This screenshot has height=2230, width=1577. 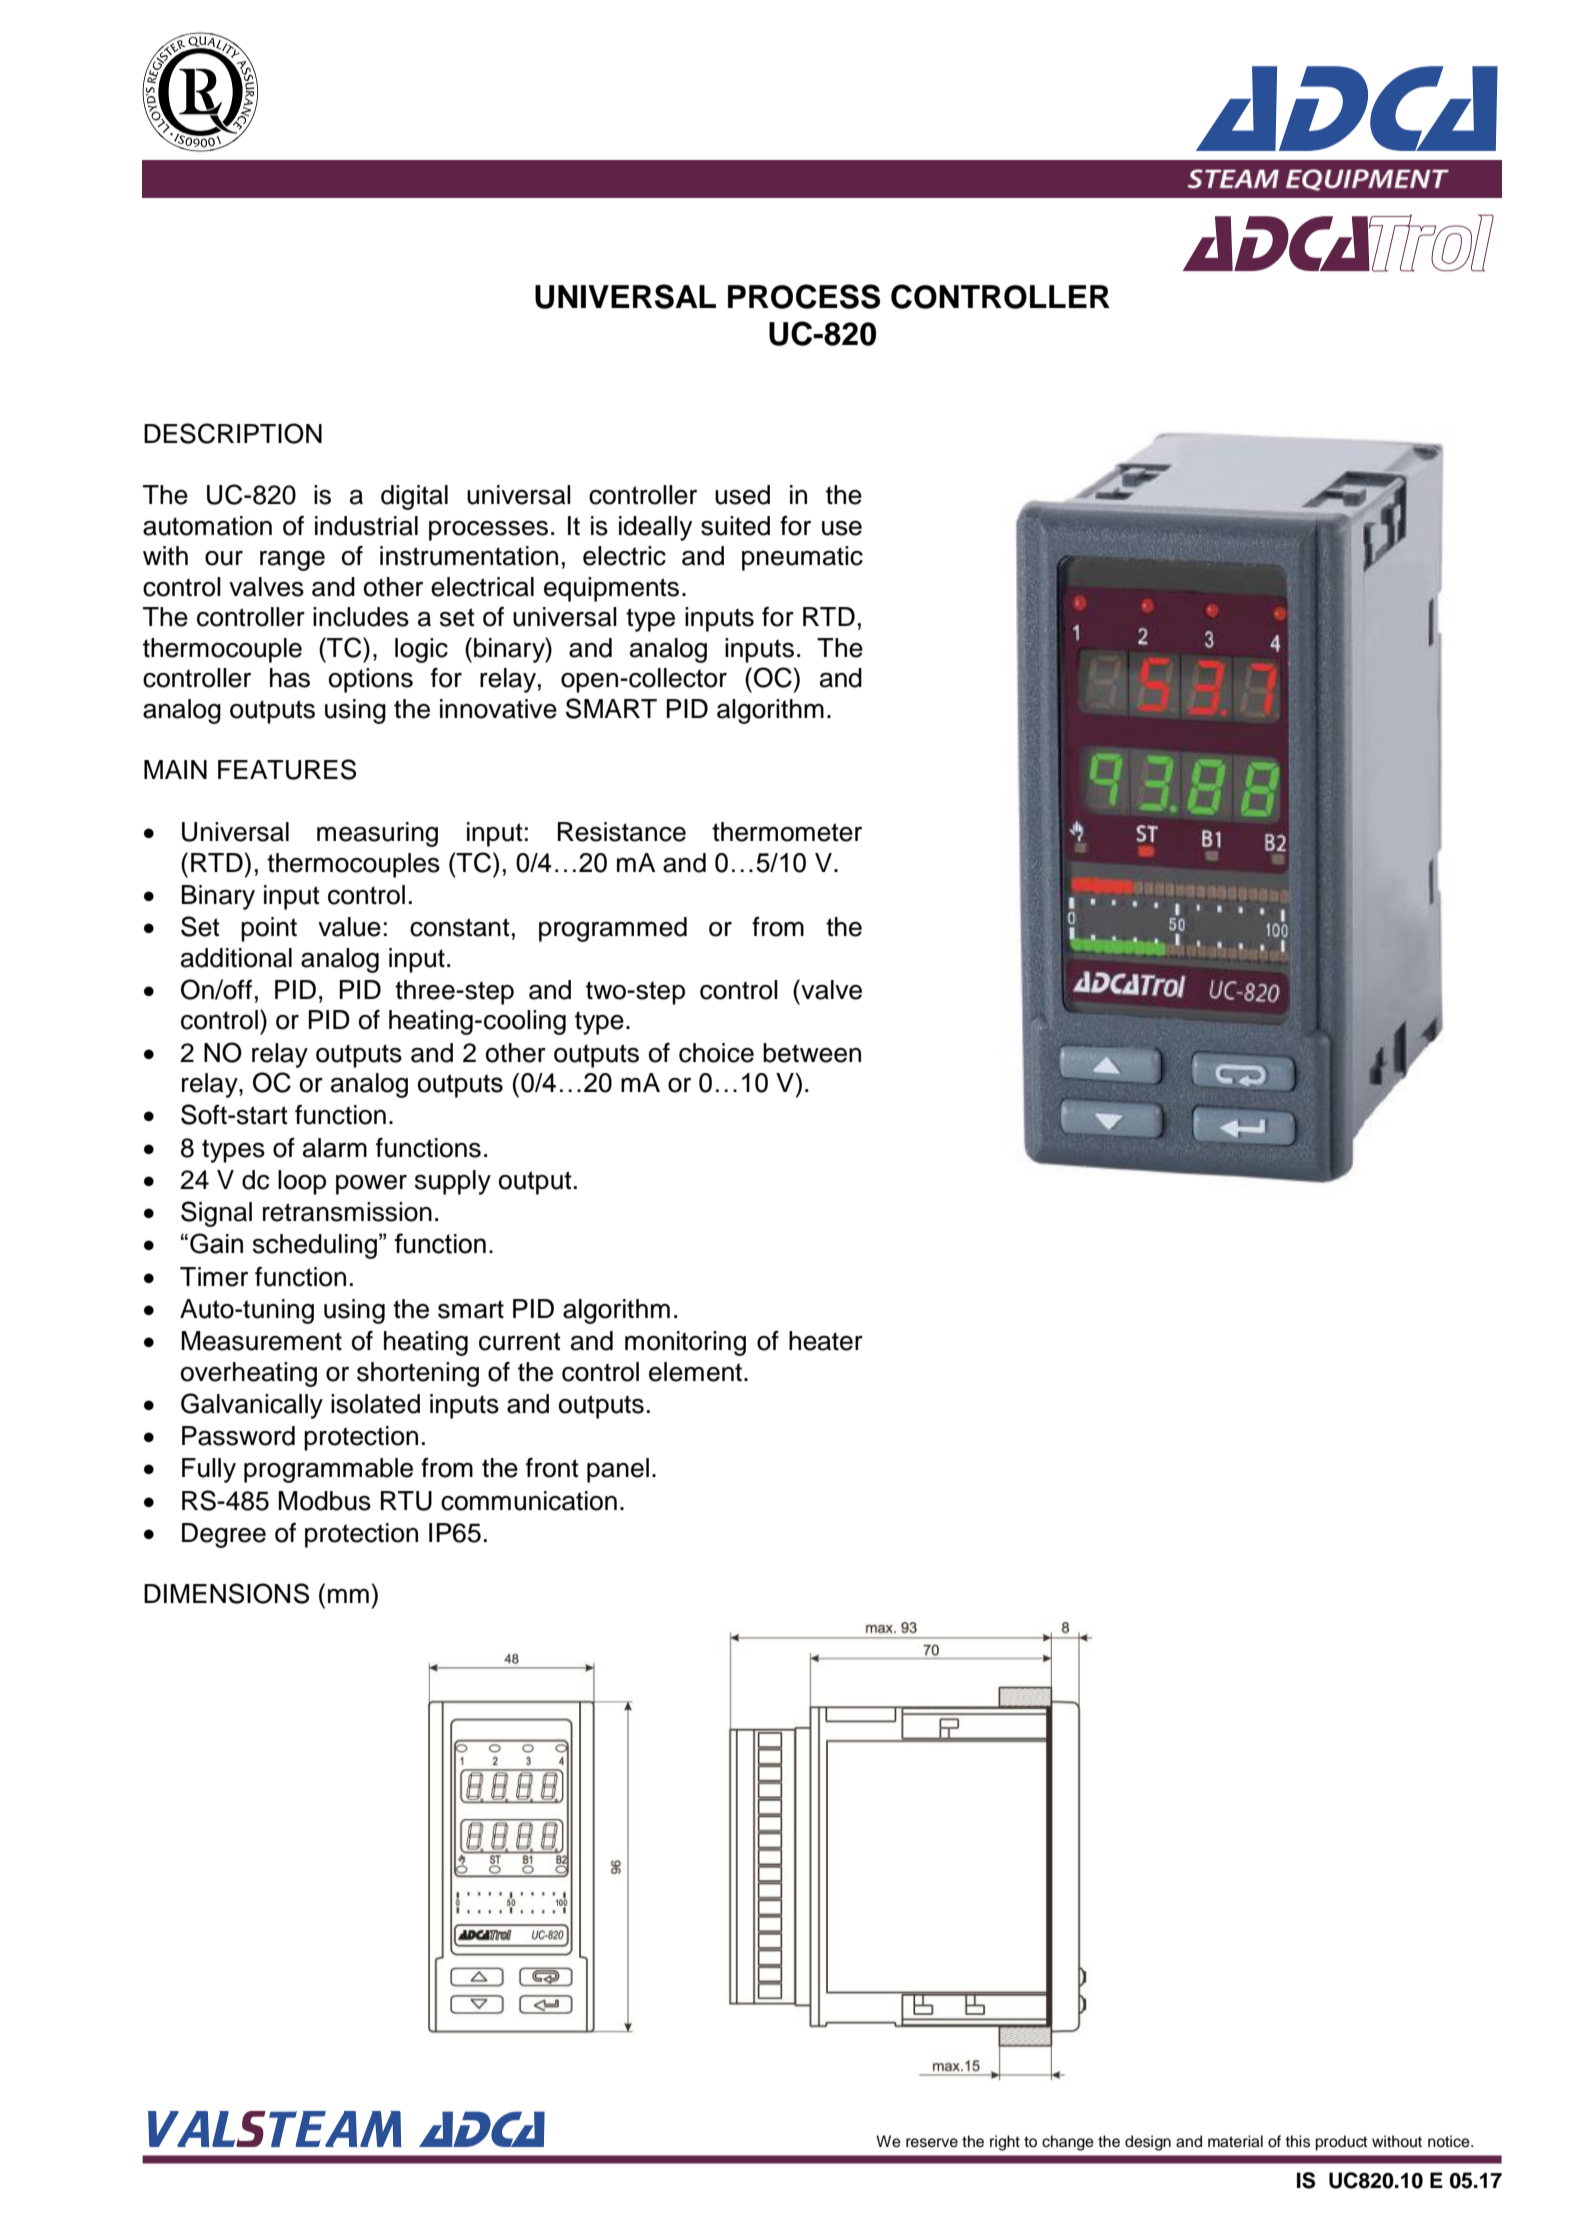 What do you see at coordinates (742, 495) in the screenshot?
I see `used` at bounding box center [742, 495].
